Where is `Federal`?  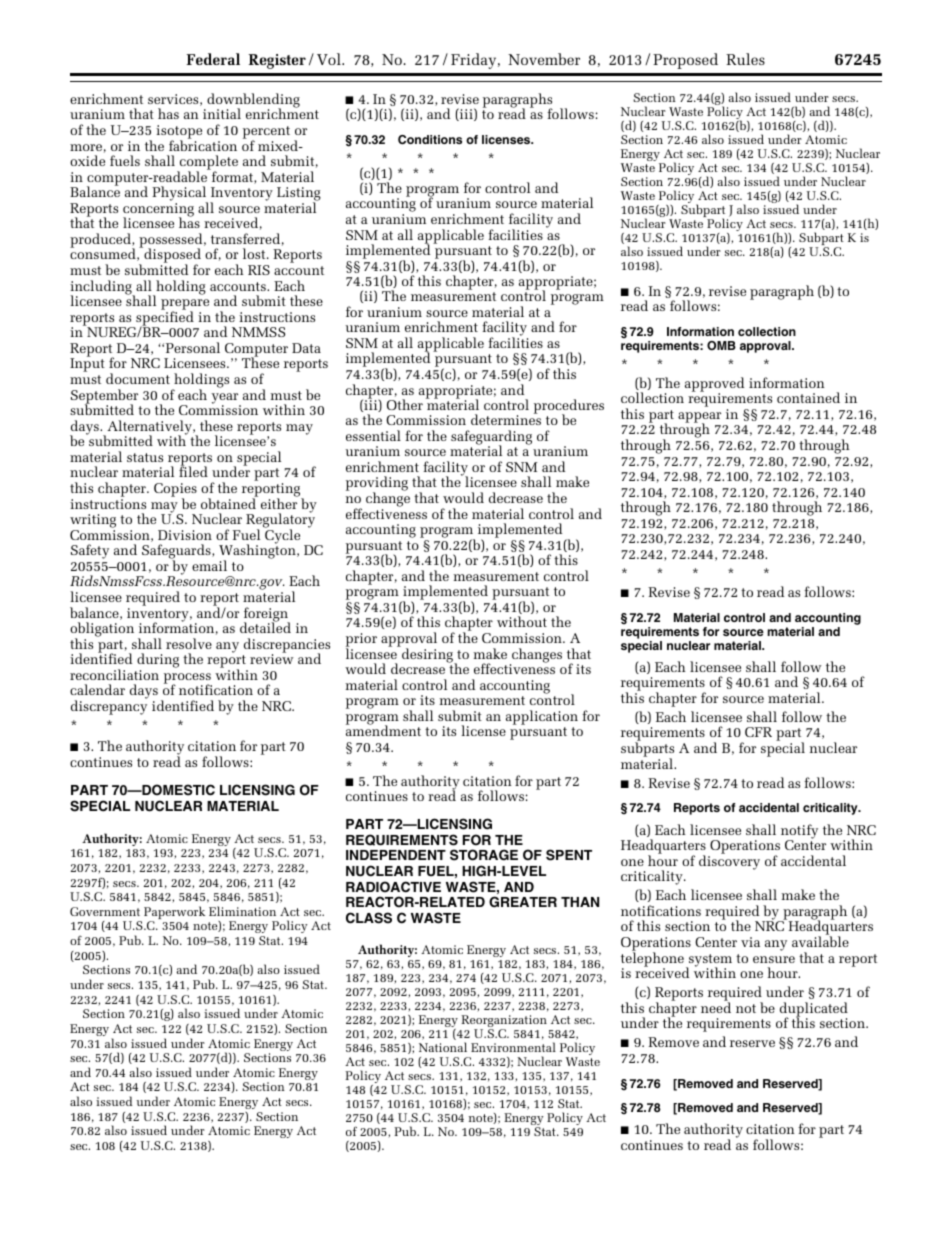 Federal is located at coordinates (213, 59).
